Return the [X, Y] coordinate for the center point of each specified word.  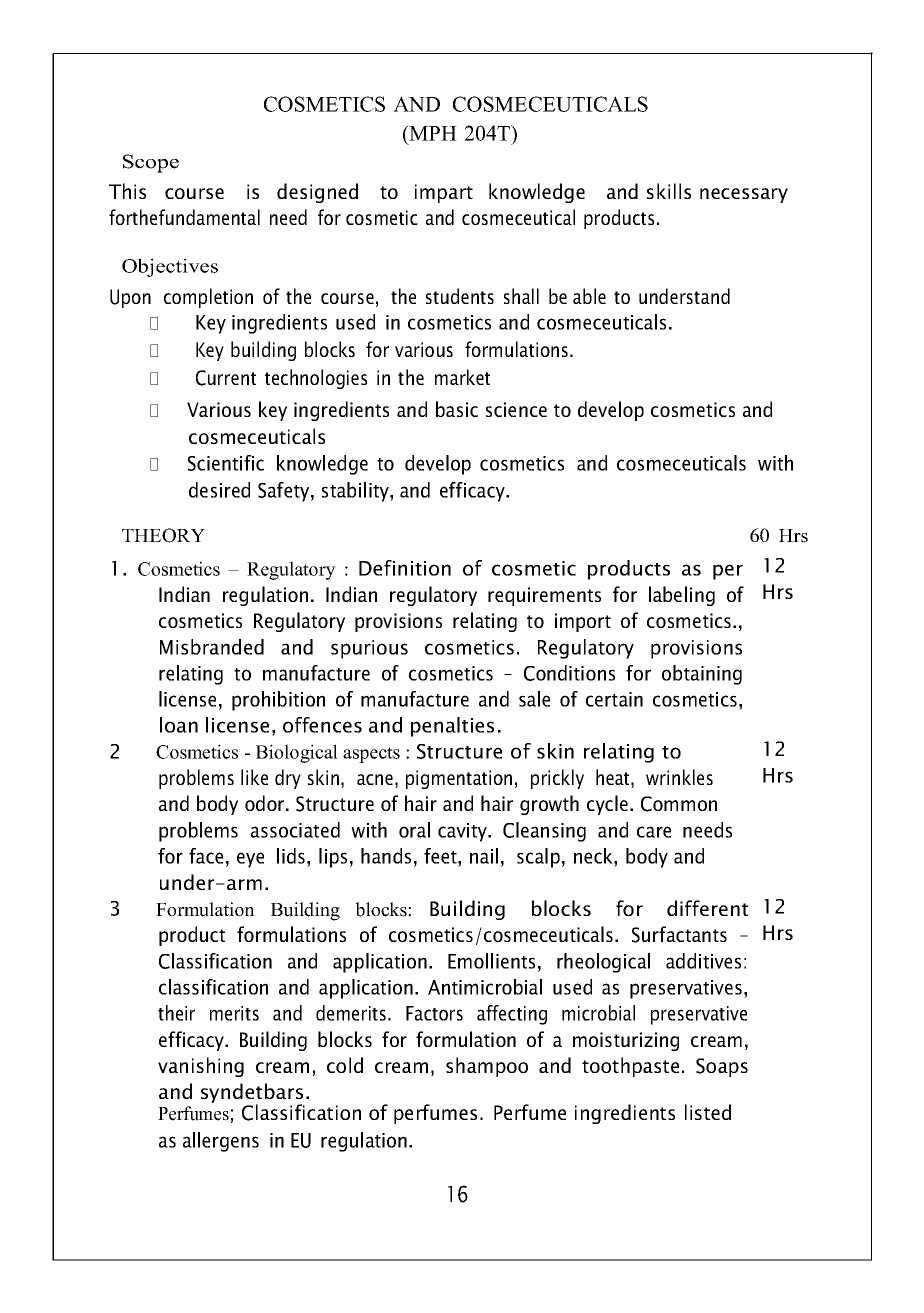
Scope [151, 163]
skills [669, 191]
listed [708, 1112]
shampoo [487, 1067]
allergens [221, 1142]
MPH [432, 133]
